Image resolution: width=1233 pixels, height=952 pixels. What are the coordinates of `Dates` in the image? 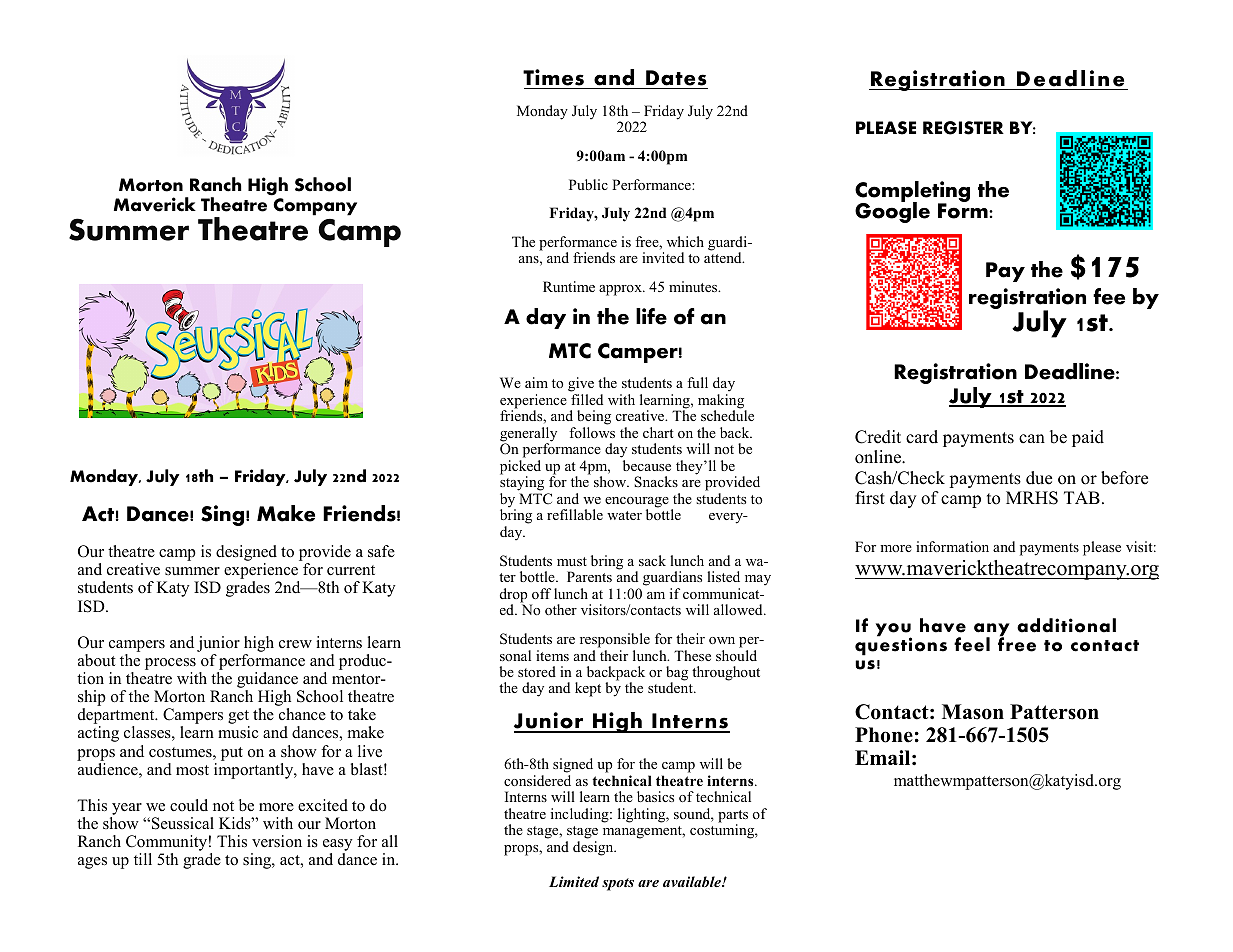 It's located at (676, 78).
